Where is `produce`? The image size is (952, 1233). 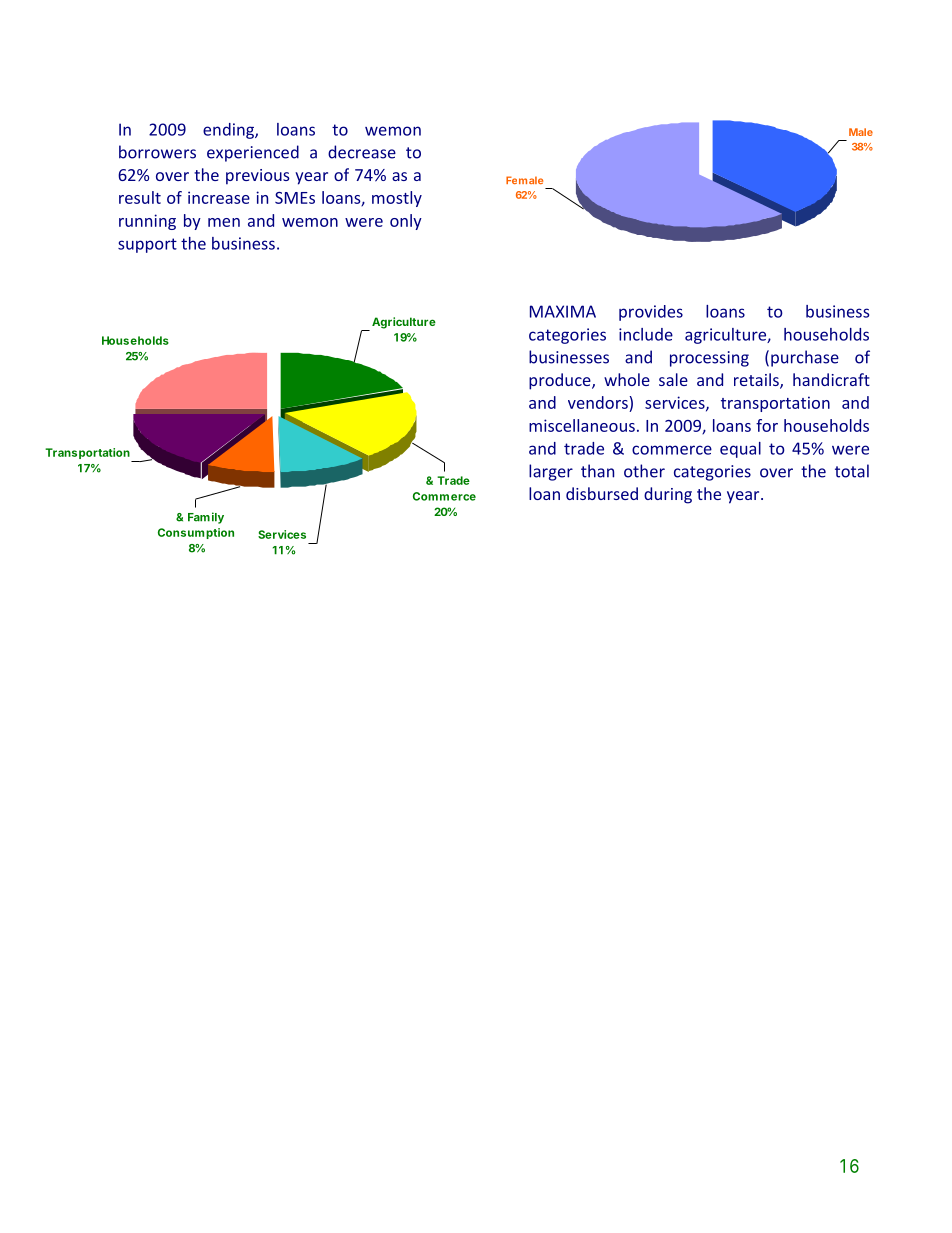 produce is located at coordinates (561, 381).
